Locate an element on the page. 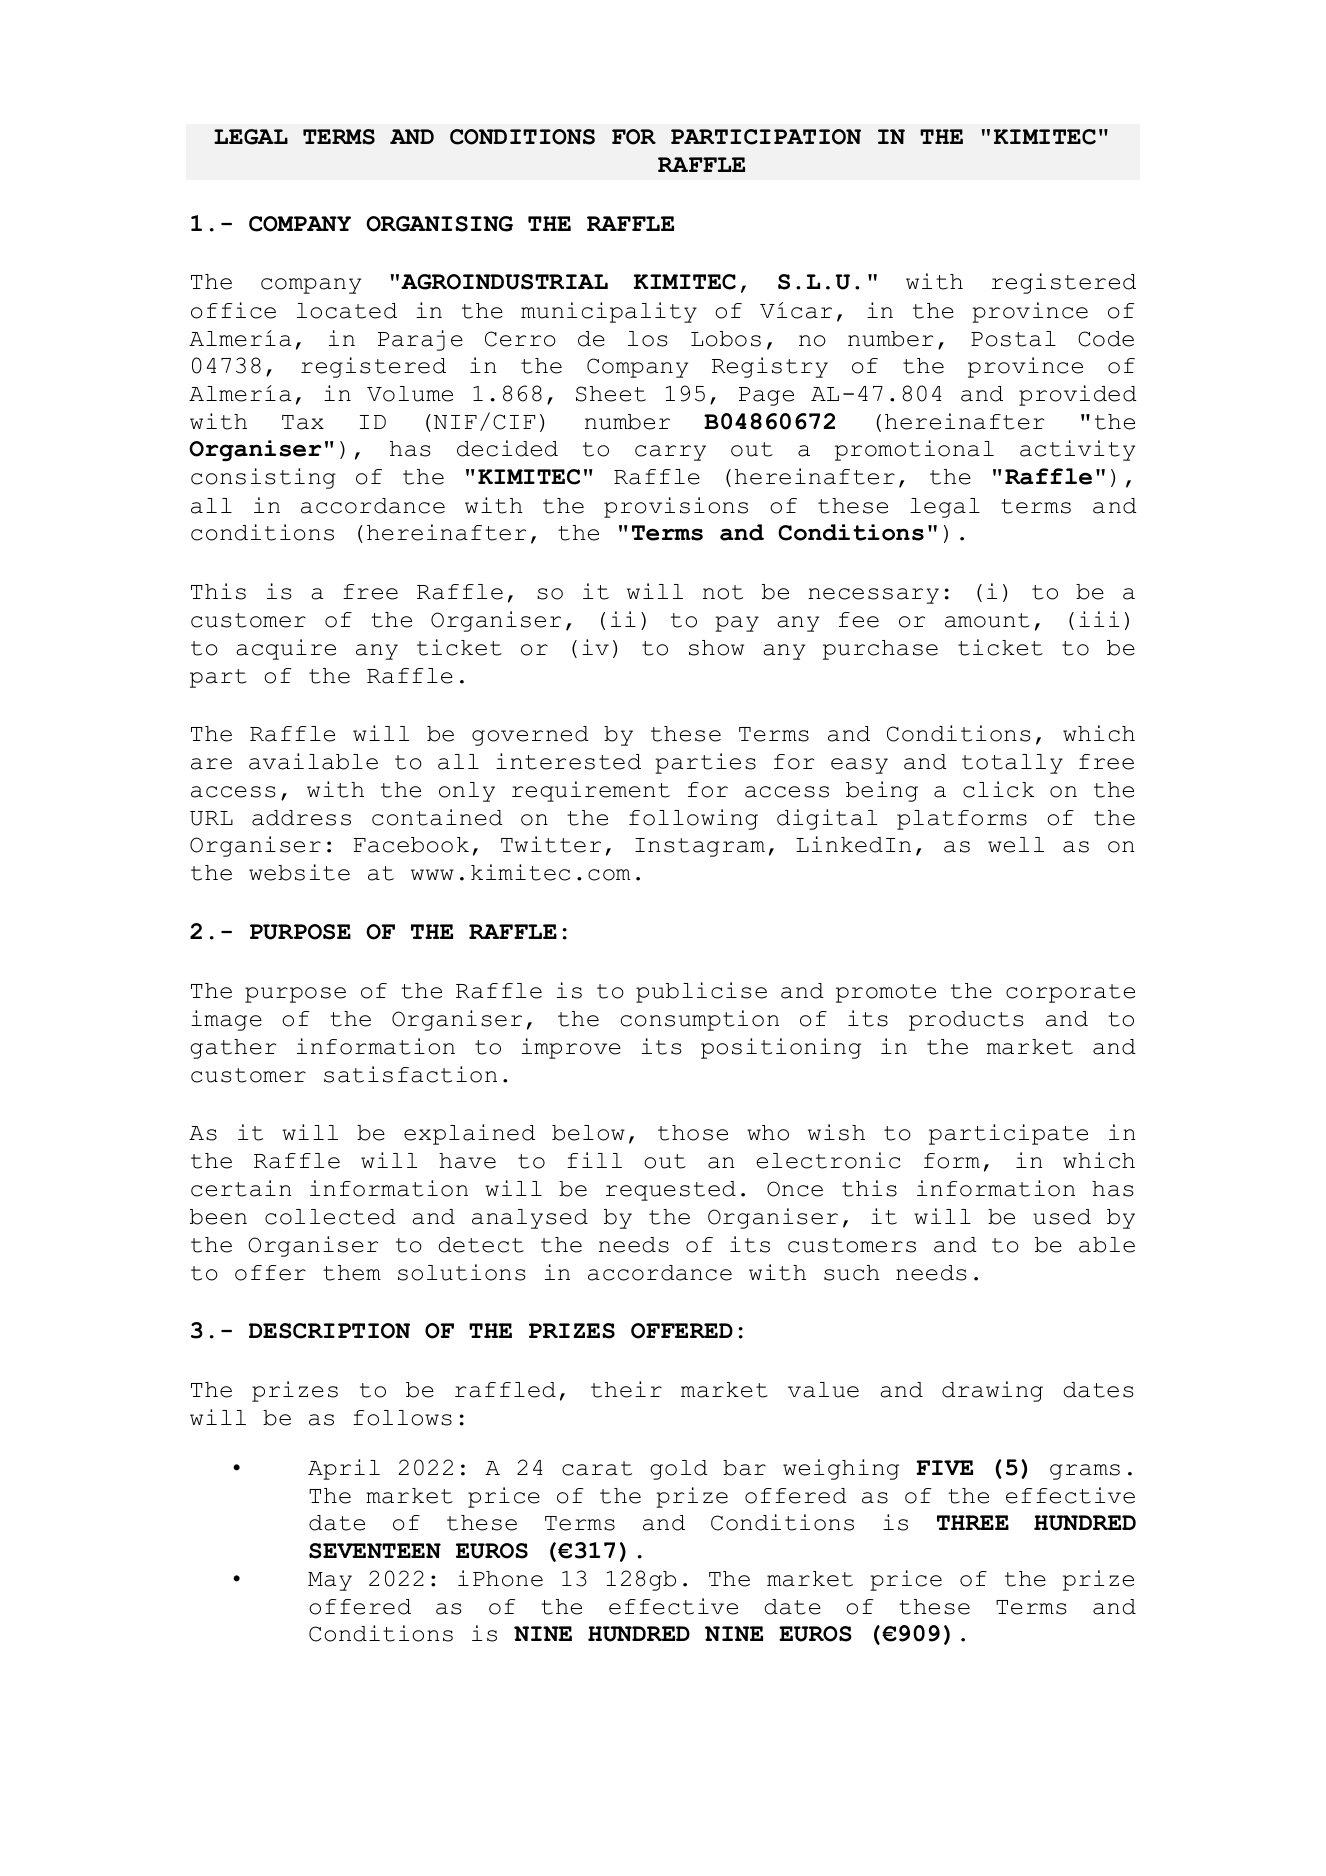 Image resolution: width=1326 pixels, height=1876 pixels. Instagram is located at coordinates (700, 847).
